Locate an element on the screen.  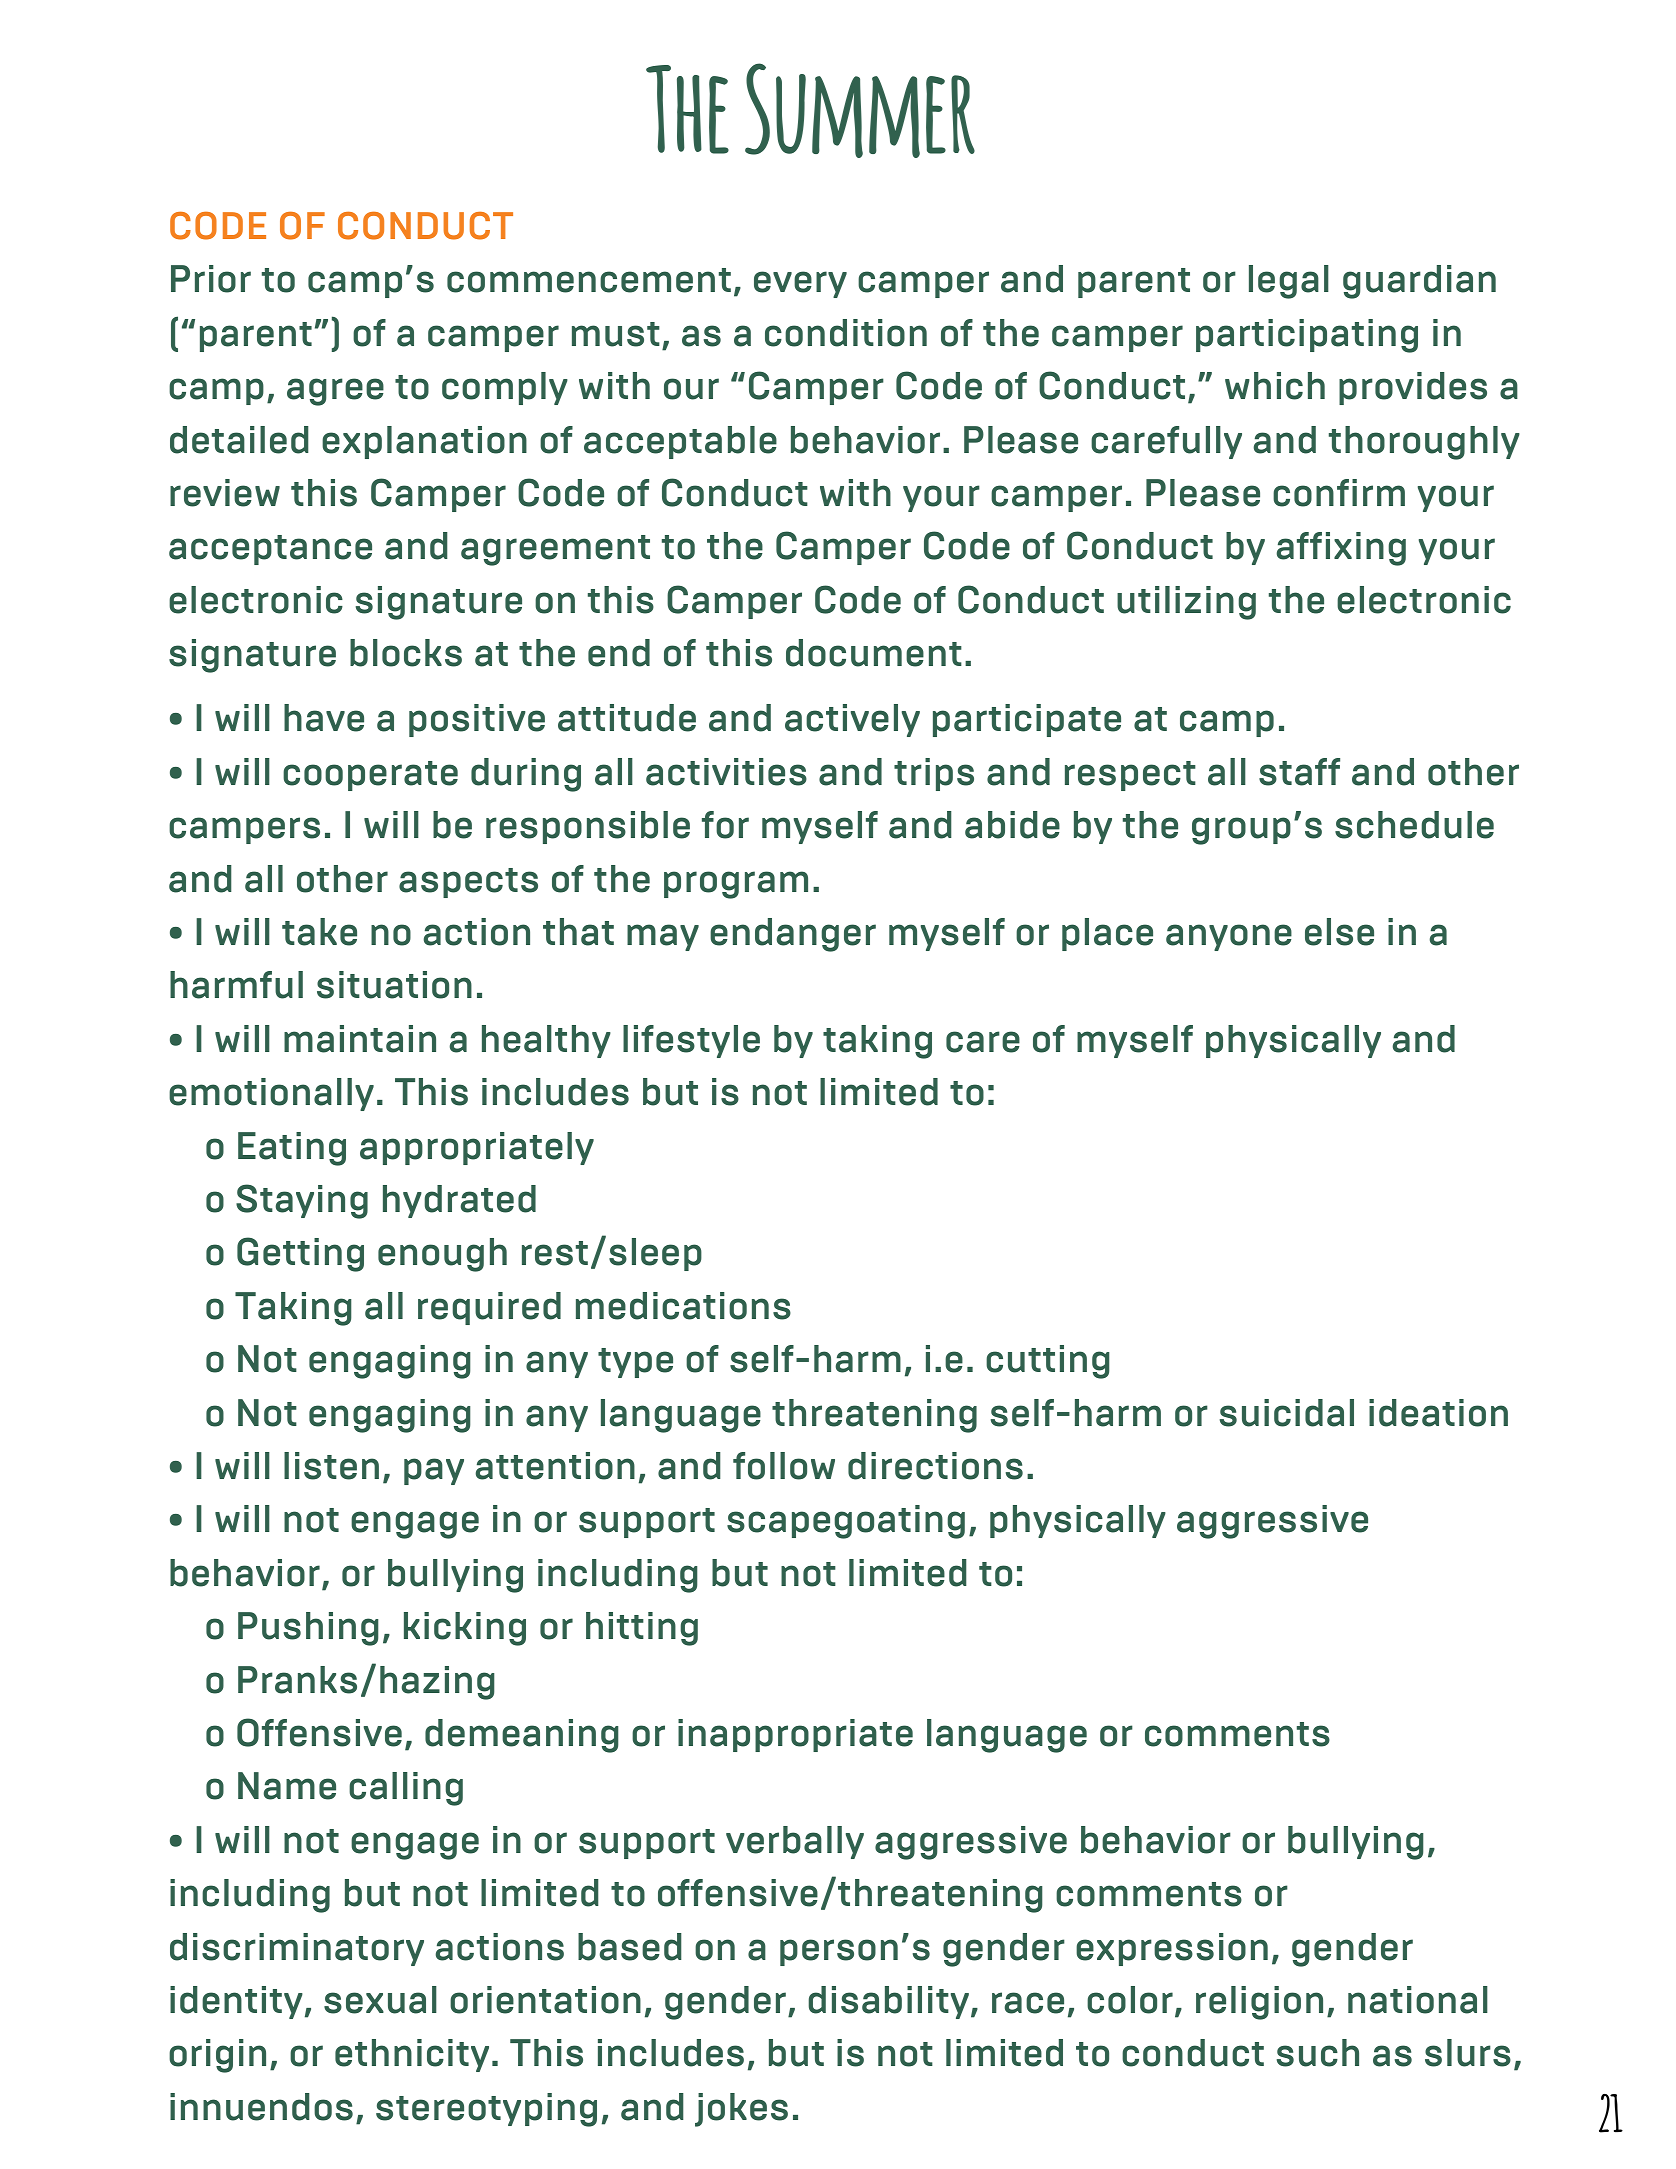
legal is located at coordinates (1289, 282).
